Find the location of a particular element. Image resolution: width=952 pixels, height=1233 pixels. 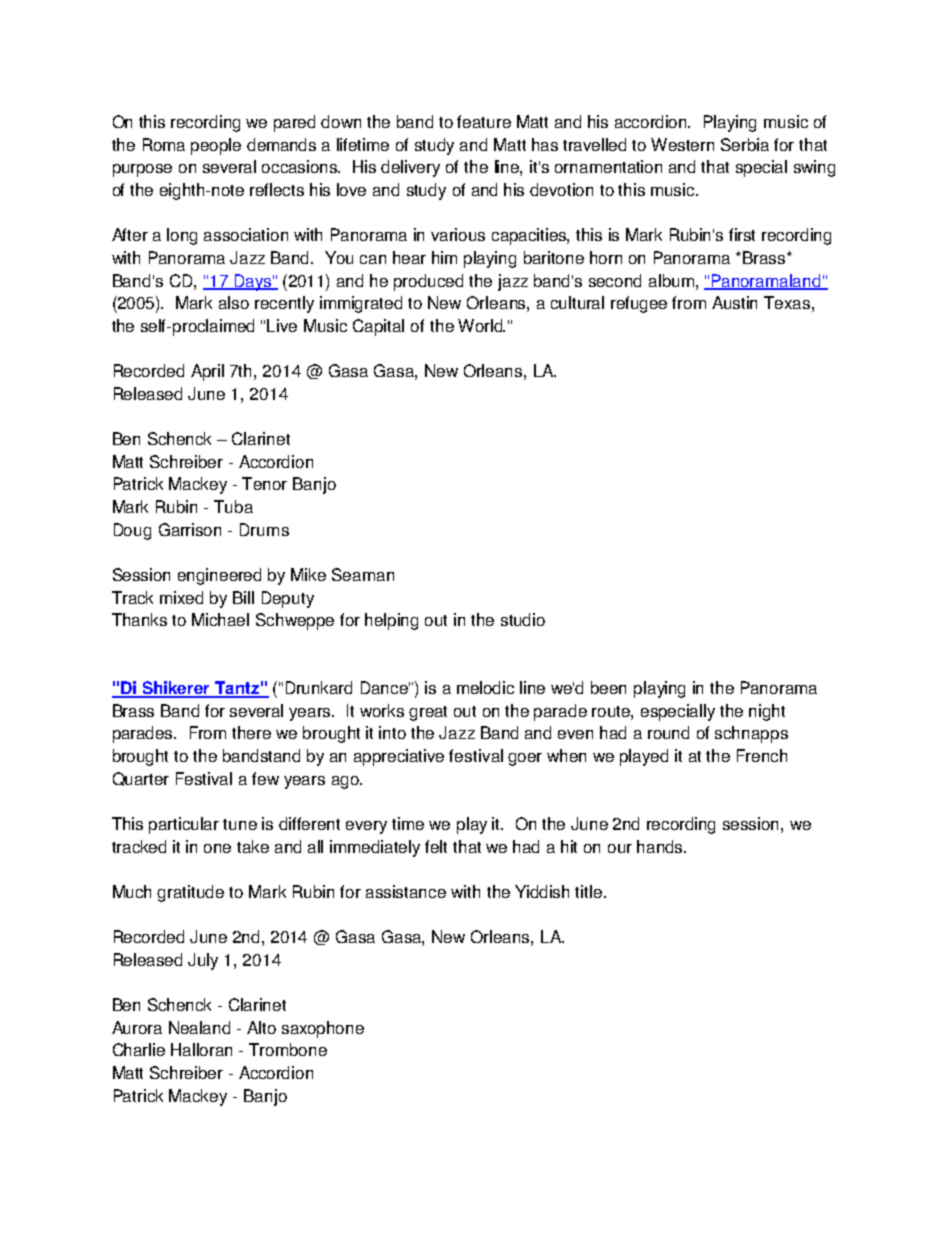

feature is located at coordinates (484, 121).
